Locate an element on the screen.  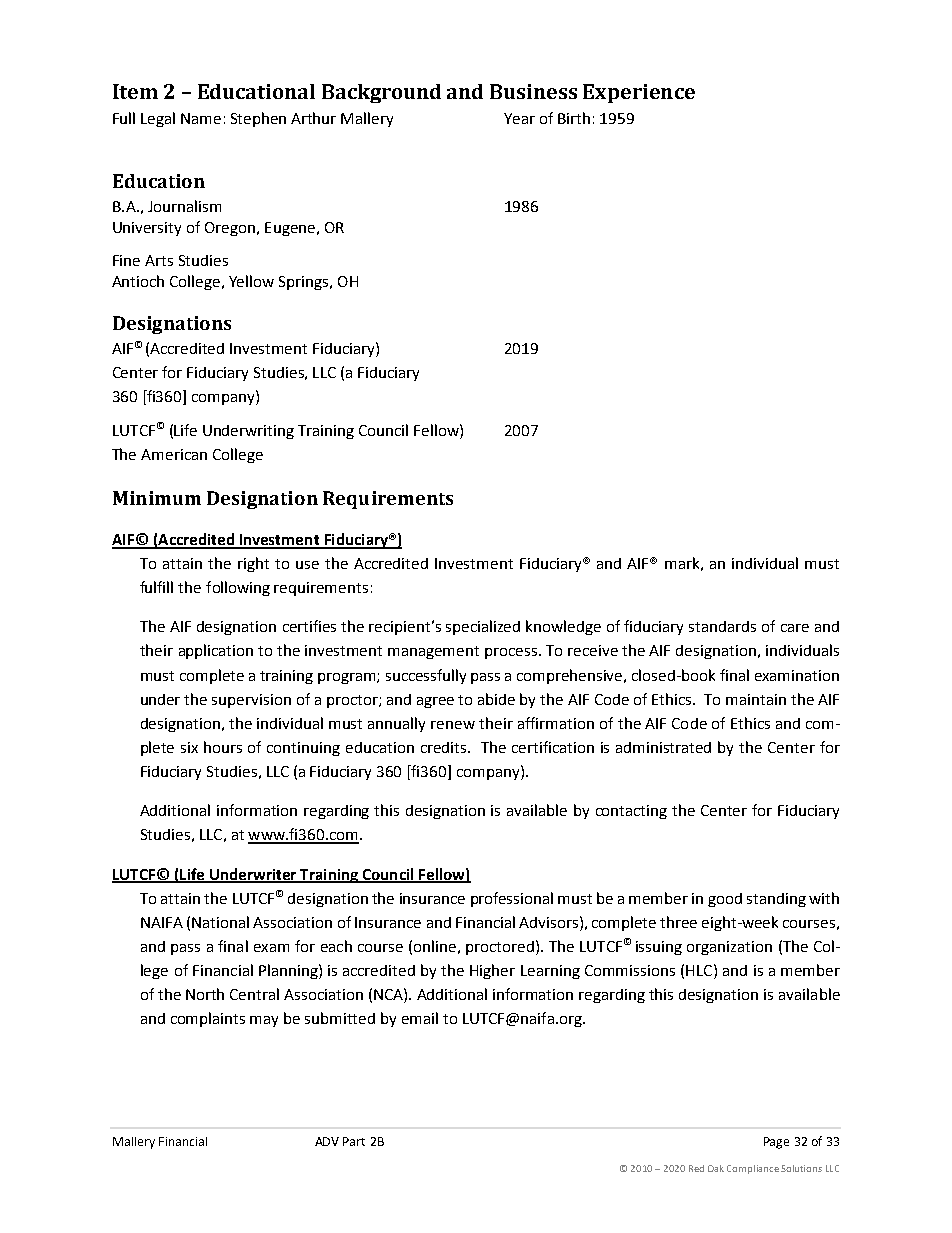
Yellow is located at coordinates (251, 281).
